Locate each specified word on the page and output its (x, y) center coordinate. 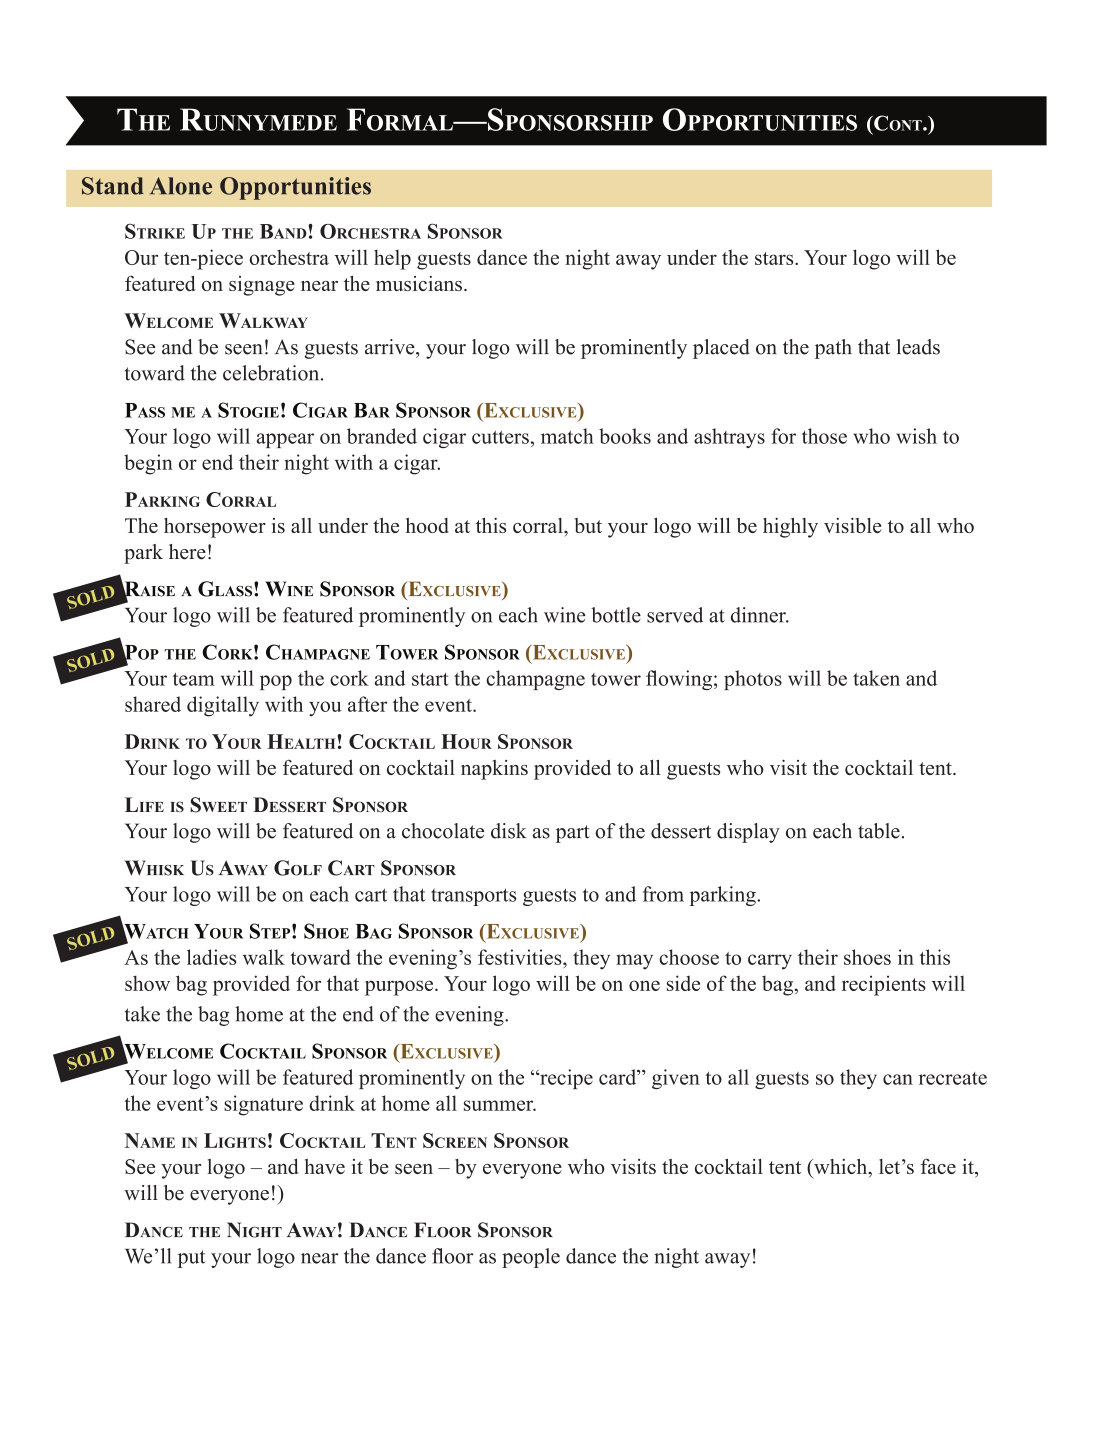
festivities (521, 957)
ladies (211, 957)
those (824, 436)
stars (775, 258)
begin (148, 464)
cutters (500, 437)
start (430, 679)
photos (753, 680)
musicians (419, 283)
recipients (884, 985)
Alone (181, 186)
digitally (223, 706)
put (192, 1259)
